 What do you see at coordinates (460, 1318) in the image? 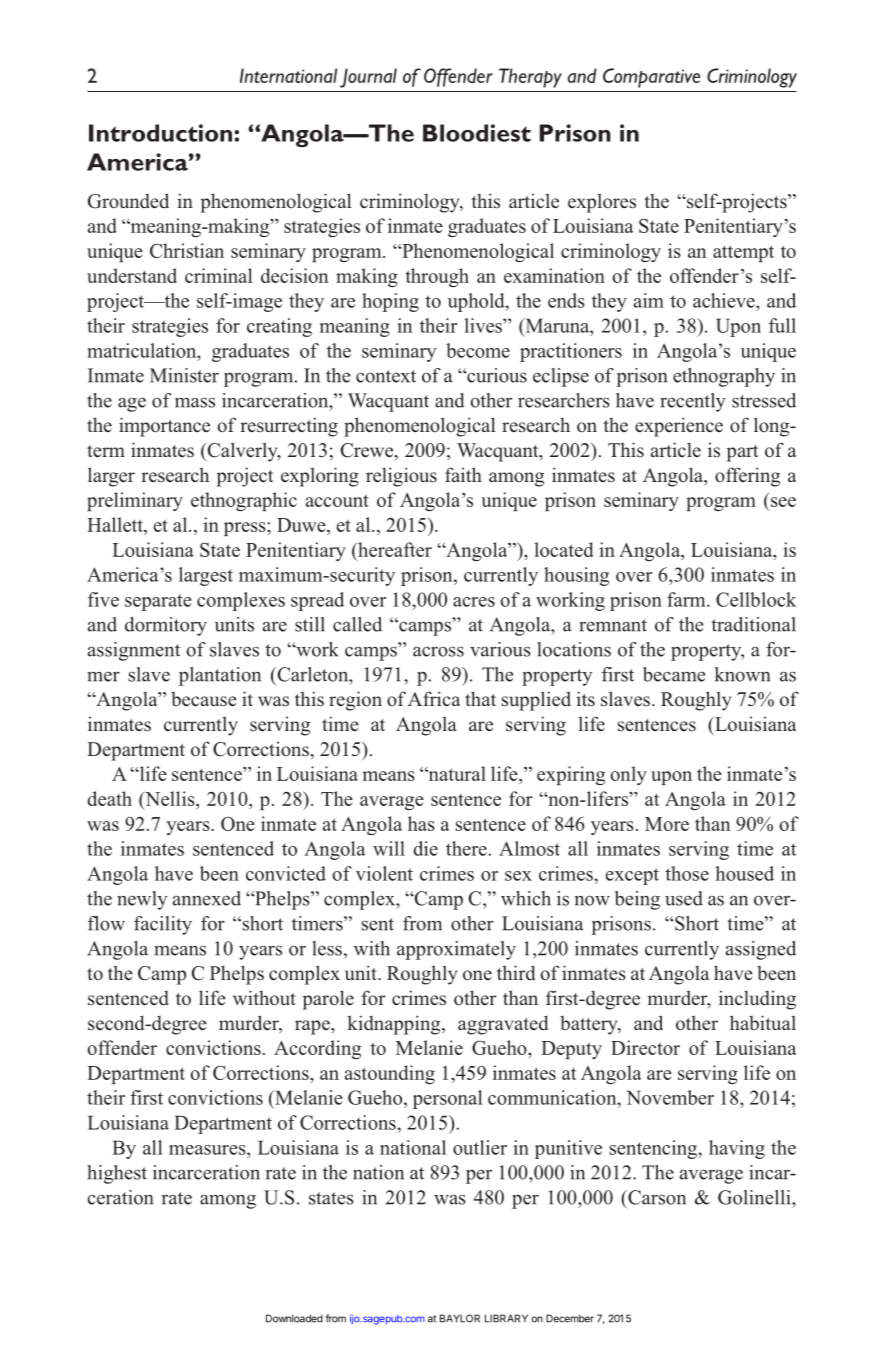
I see `BAYLOR` at bounding box center [460, 1318].
